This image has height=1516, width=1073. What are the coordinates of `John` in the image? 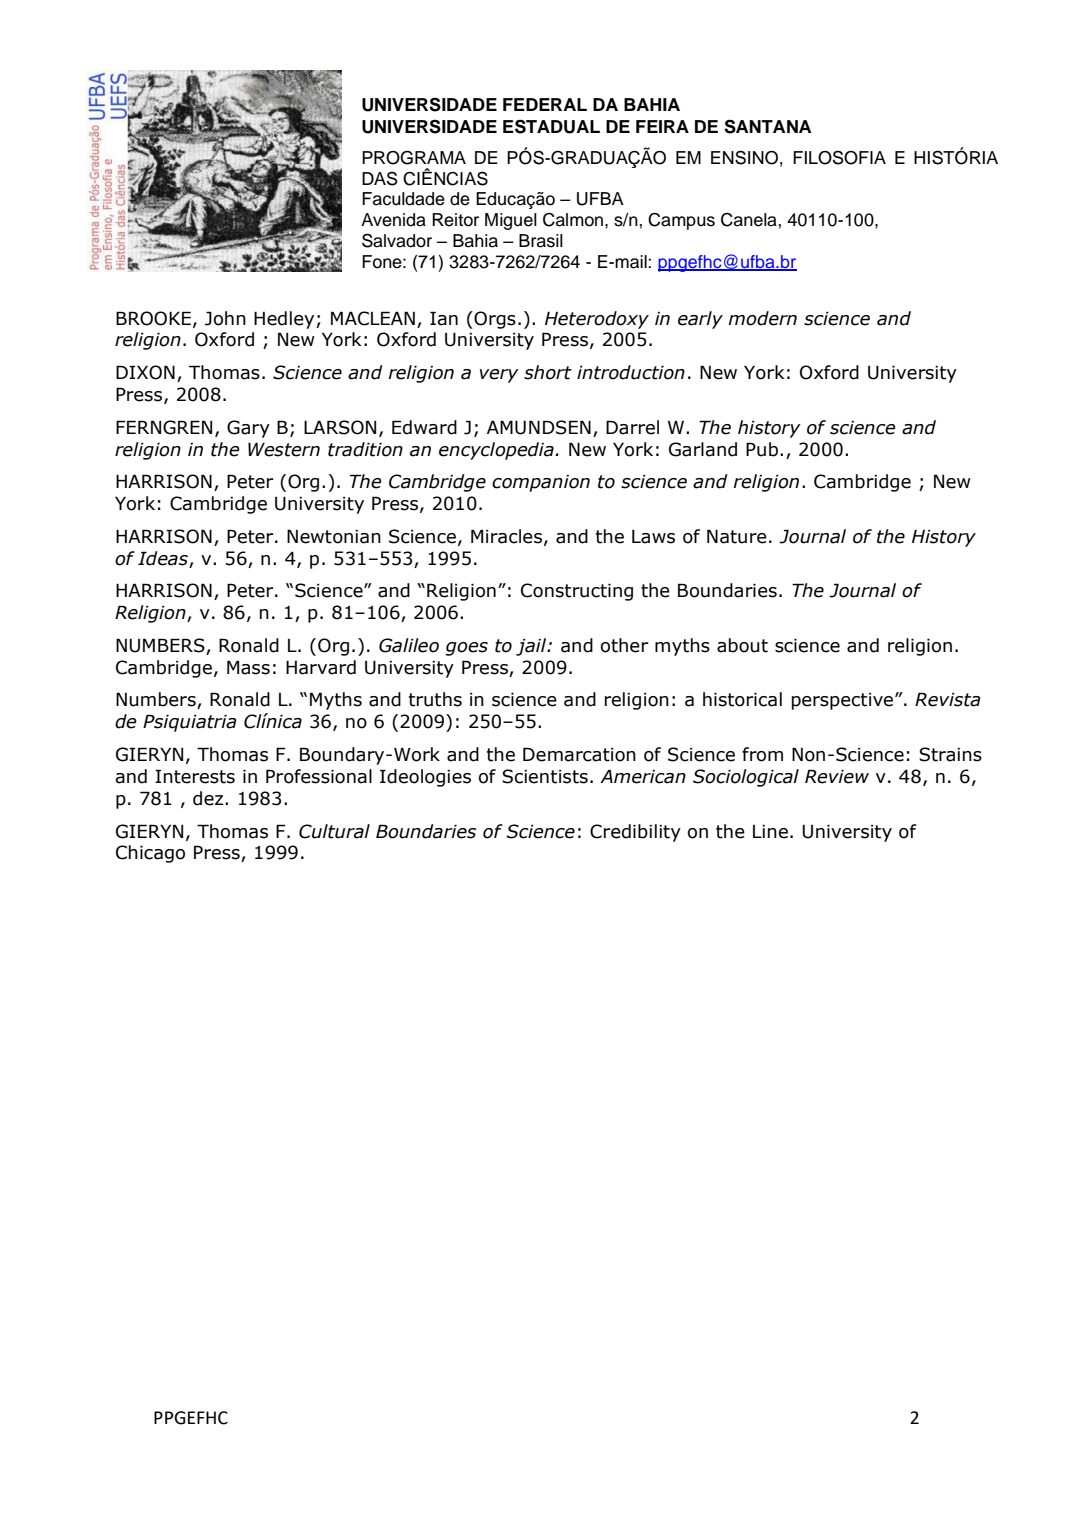 It's located at (225, 318).
